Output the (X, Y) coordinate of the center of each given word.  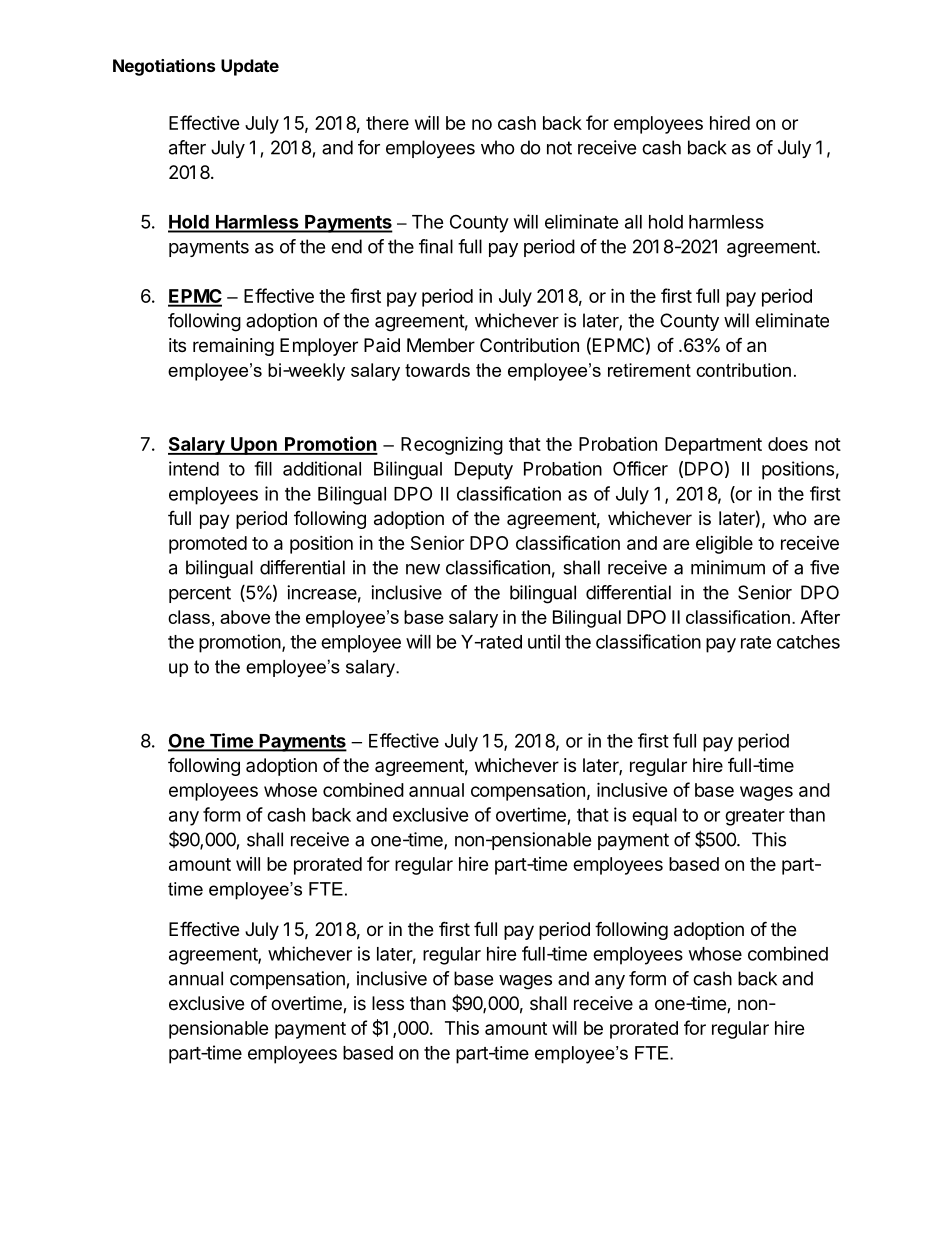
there (387, 123)
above (245, 617)
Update (250, 67)
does (788, 444)
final (436, 246)
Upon (254, 446)
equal (654, 817)
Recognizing (452, 446)
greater (755, 817)
